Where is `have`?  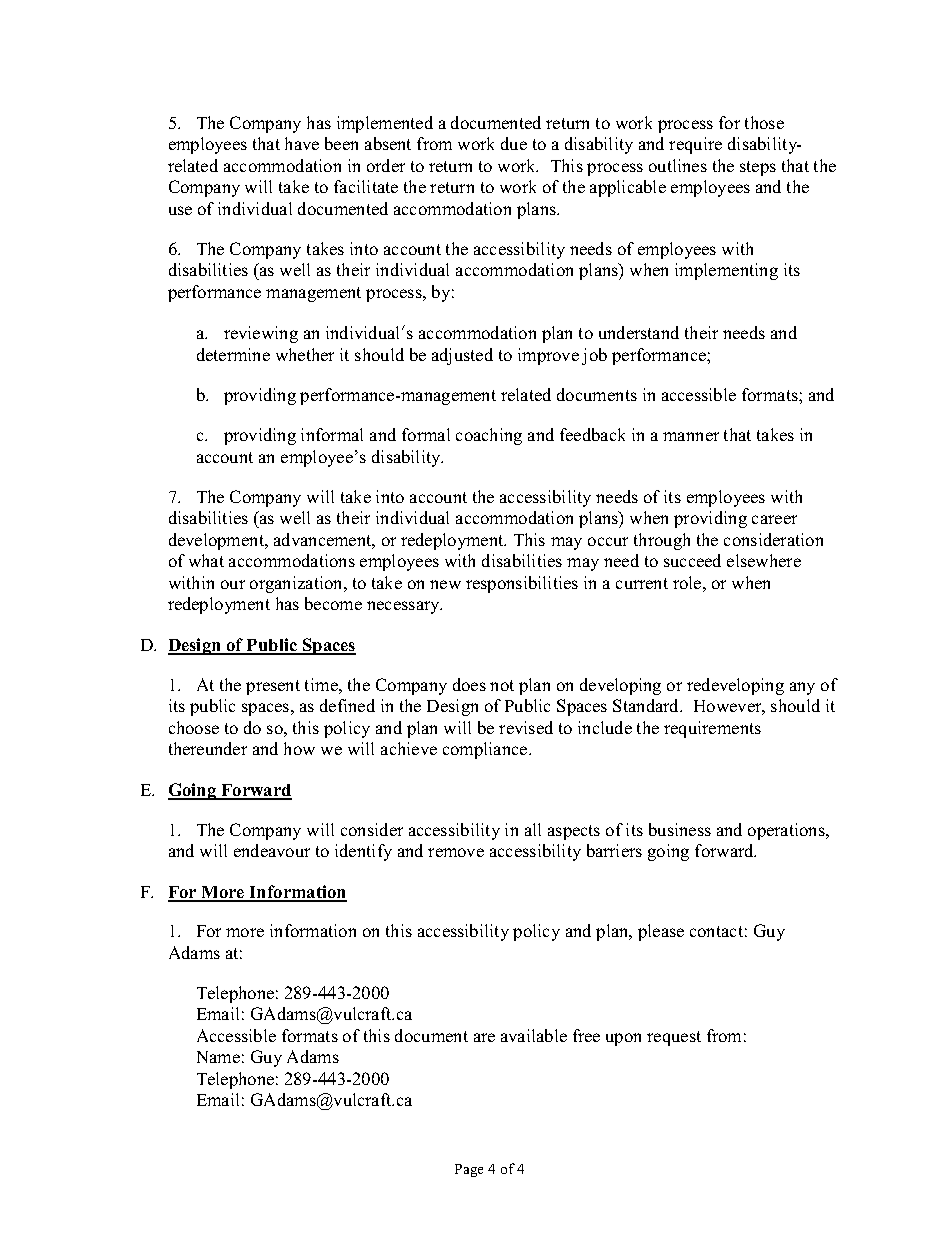 have is located at coordinates (302, 143).
